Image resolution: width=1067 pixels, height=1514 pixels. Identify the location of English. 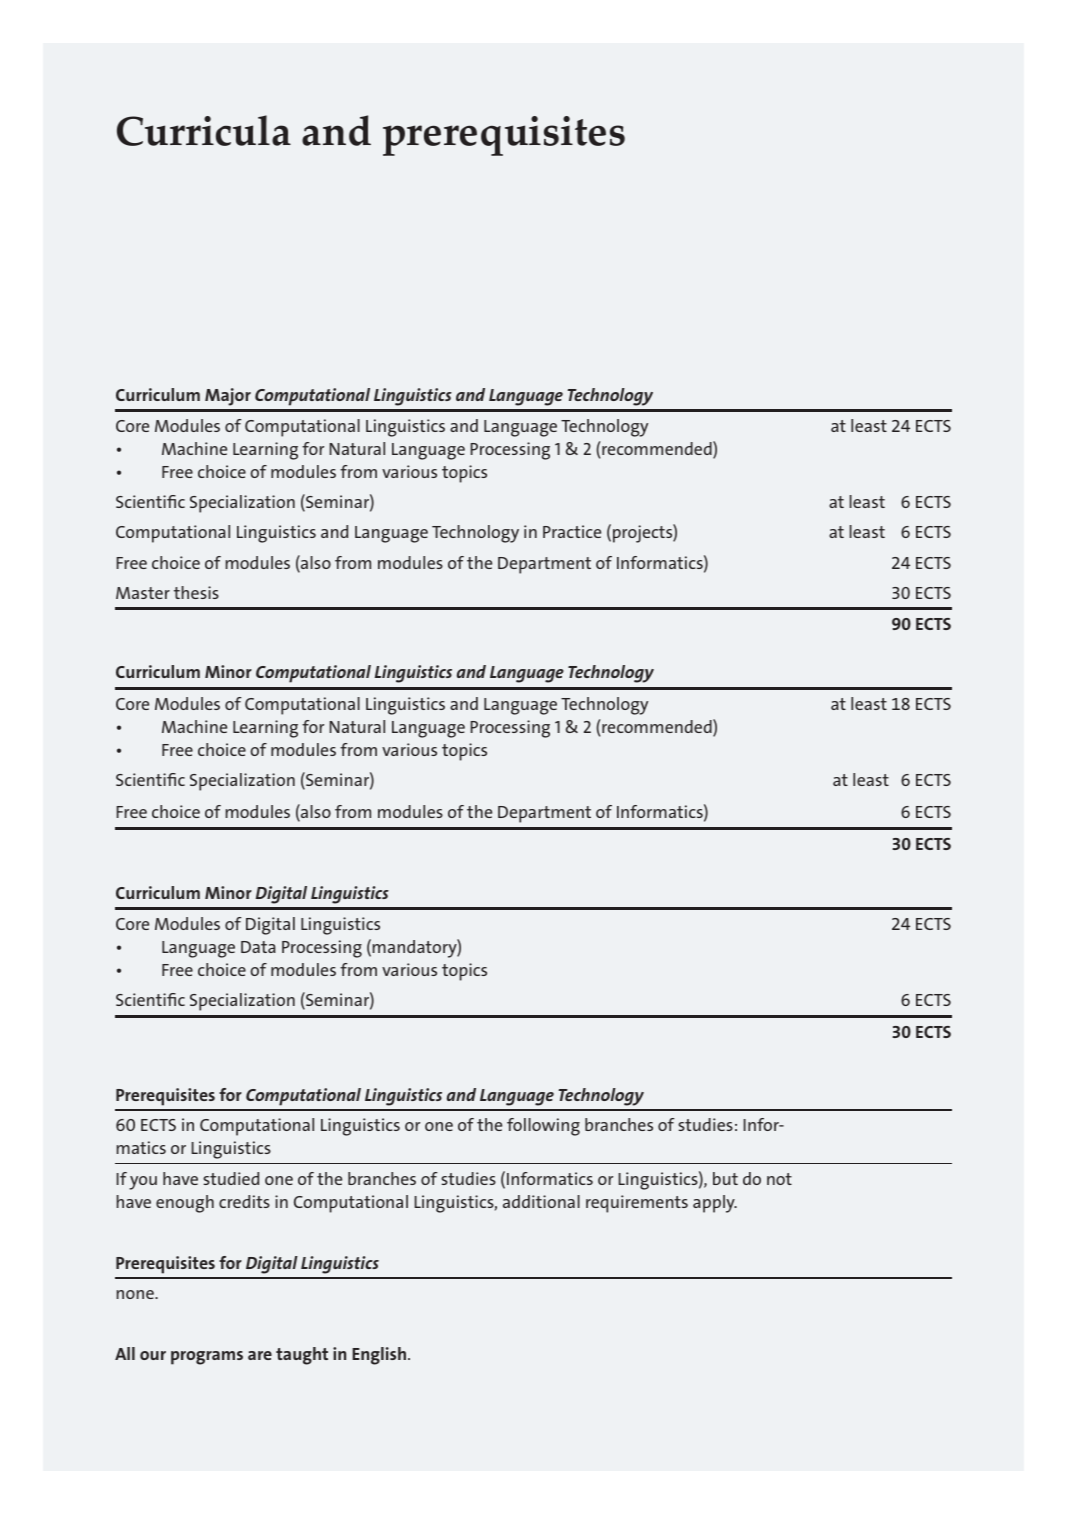
(379, 1356).
